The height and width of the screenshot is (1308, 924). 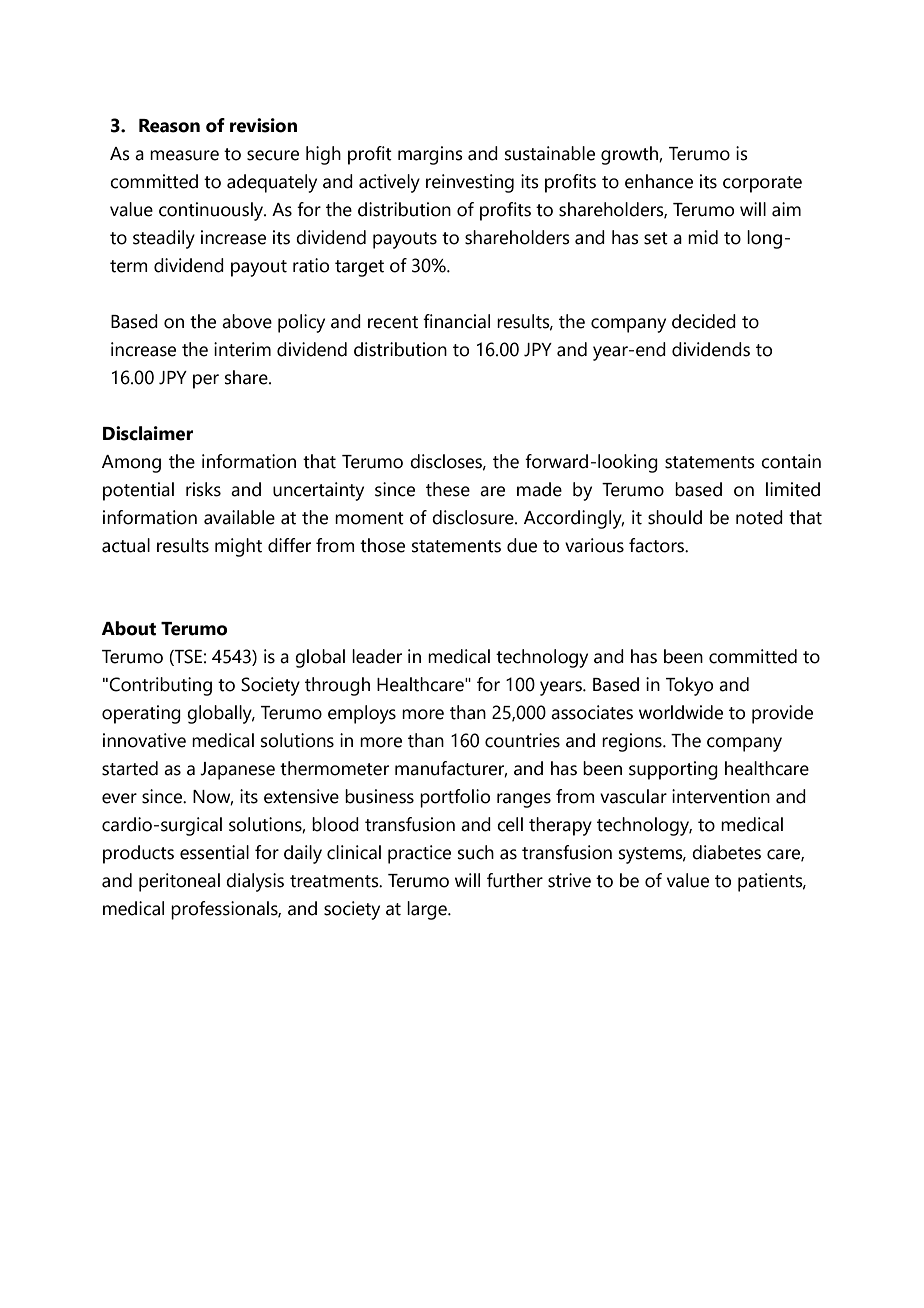 I want to click on disclosure, so click(x=474, y=517).
